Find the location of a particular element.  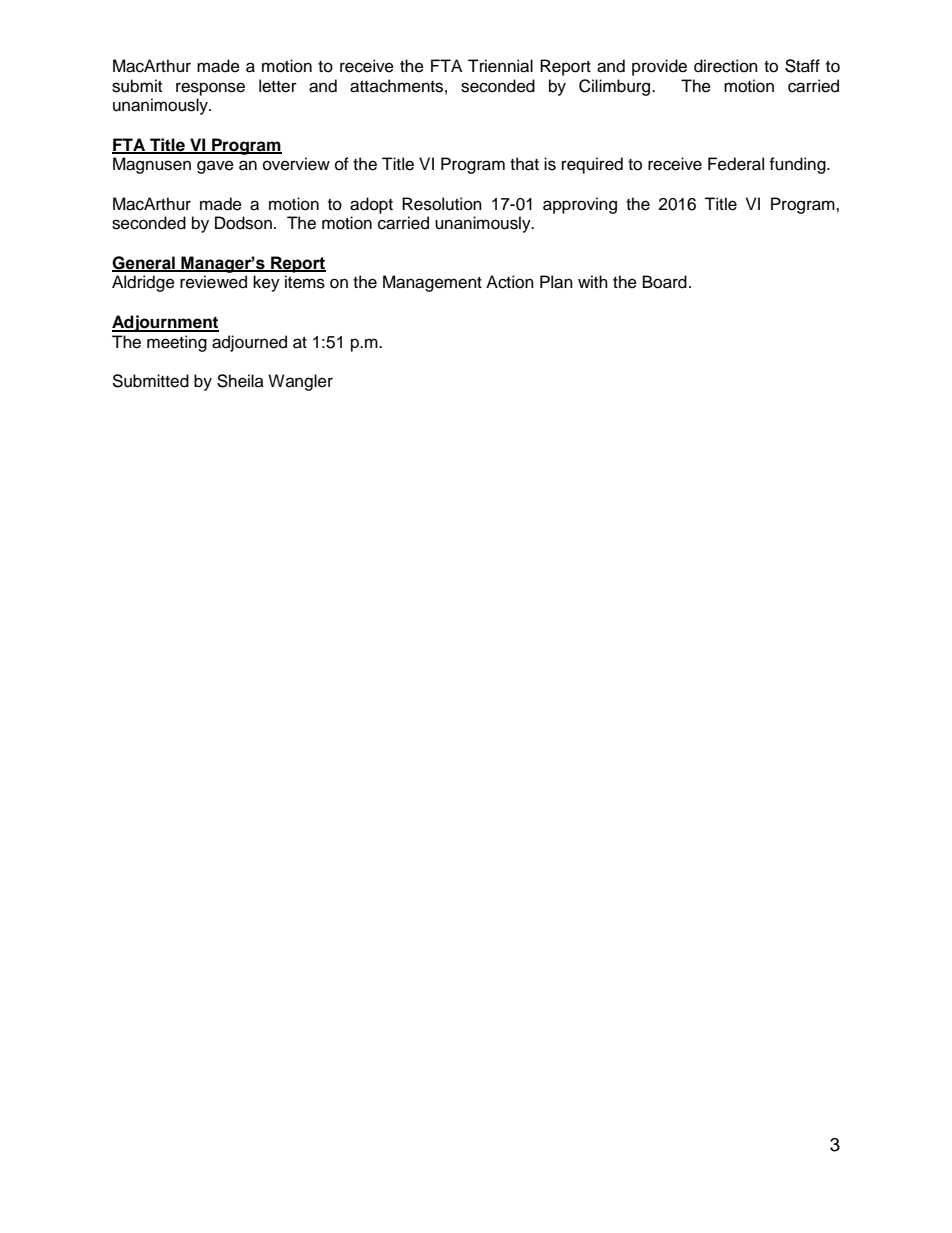

Board is located at coordinates (665, 282).
